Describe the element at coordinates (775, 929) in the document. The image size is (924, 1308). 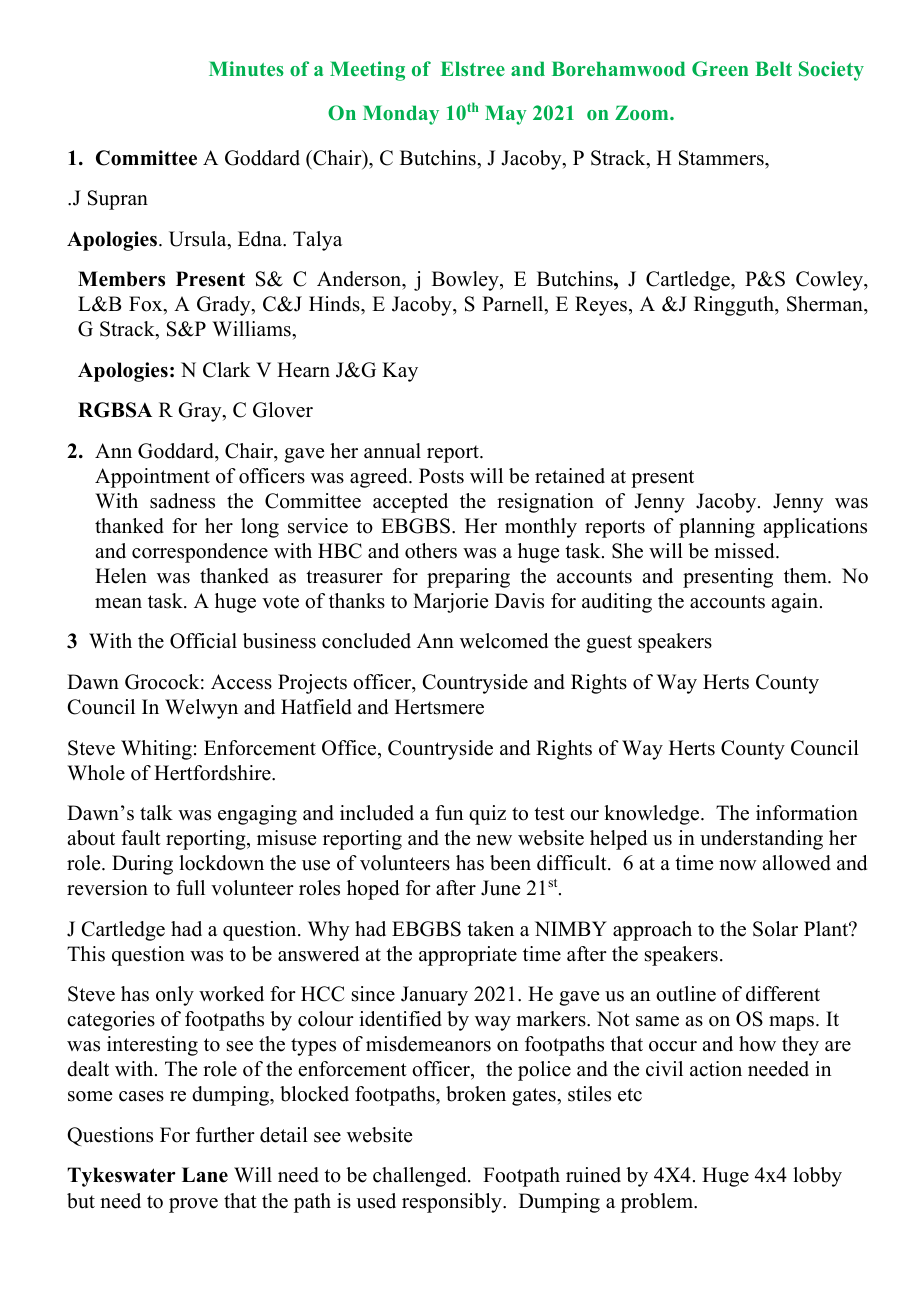
I see `Solar` at that location.
